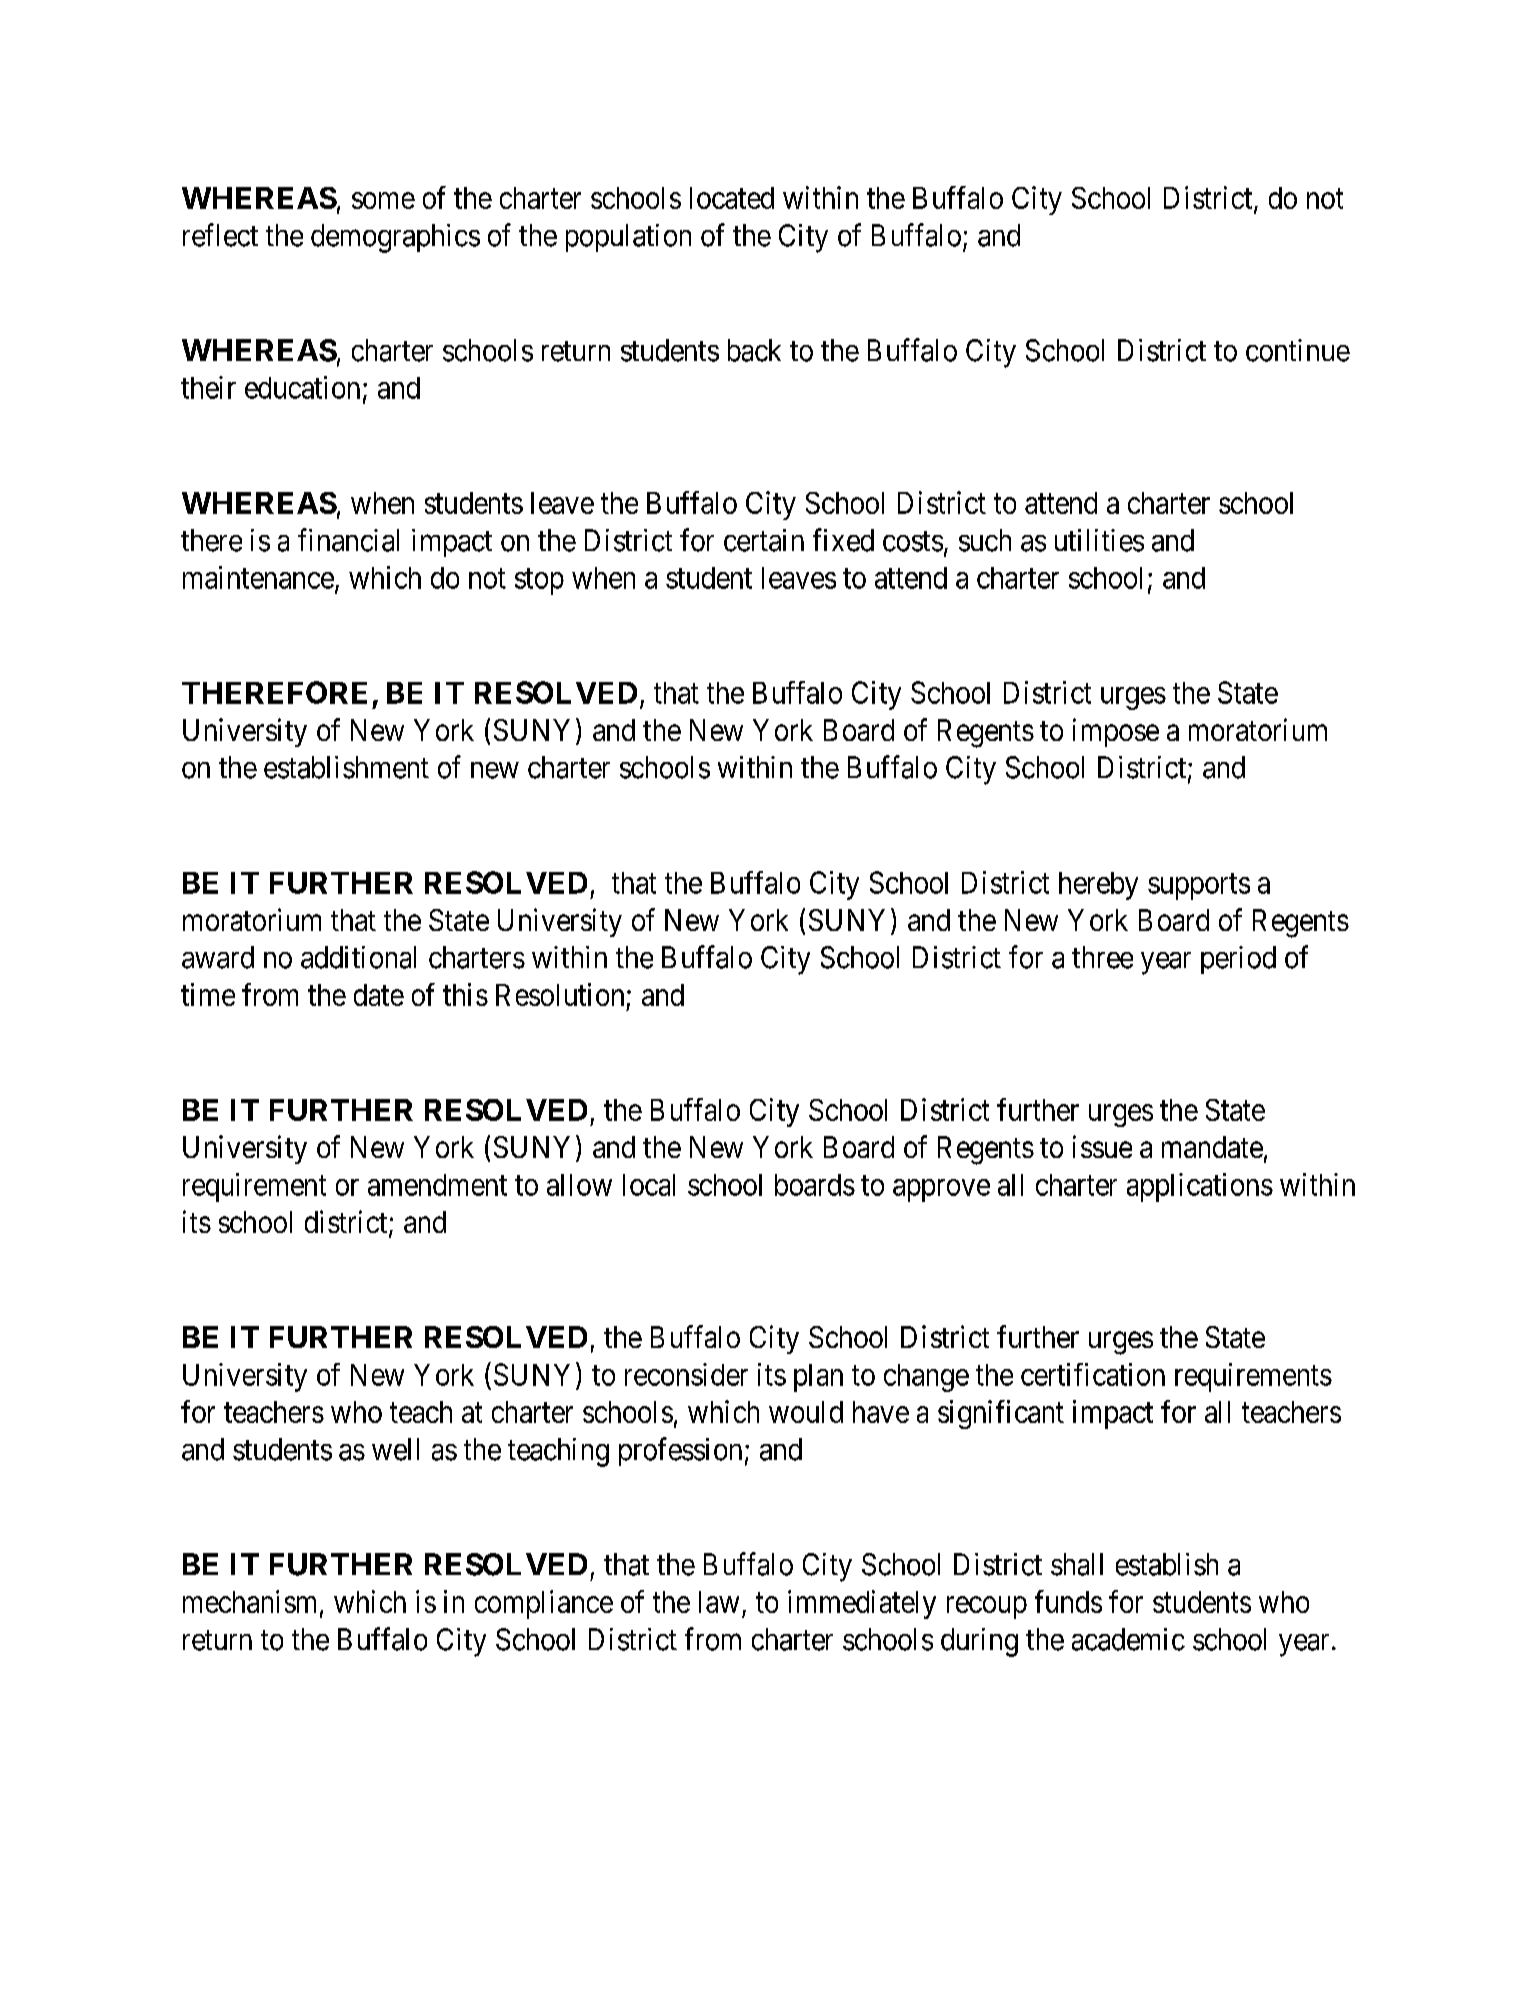  I want to click on located, so click(732, 198).
